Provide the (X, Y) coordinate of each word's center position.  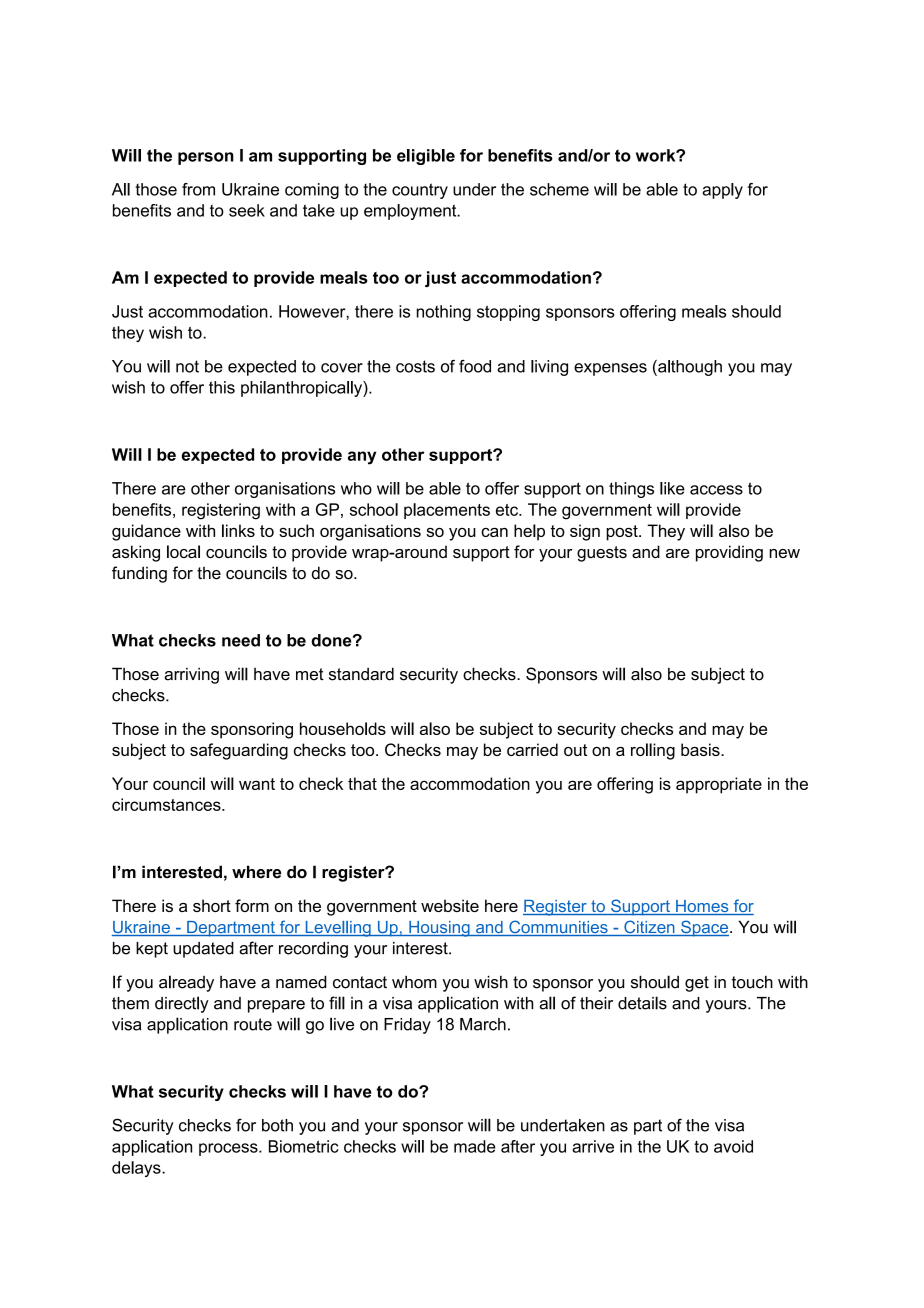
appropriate (719, 785)
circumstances (167, 804)
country (420, 191)
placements (447, 511)
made (475, 1146)
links (238, 530)
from (198, 189)
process (229, 1149)
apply (722, 191)
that (362, 783)
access (716, 490)
